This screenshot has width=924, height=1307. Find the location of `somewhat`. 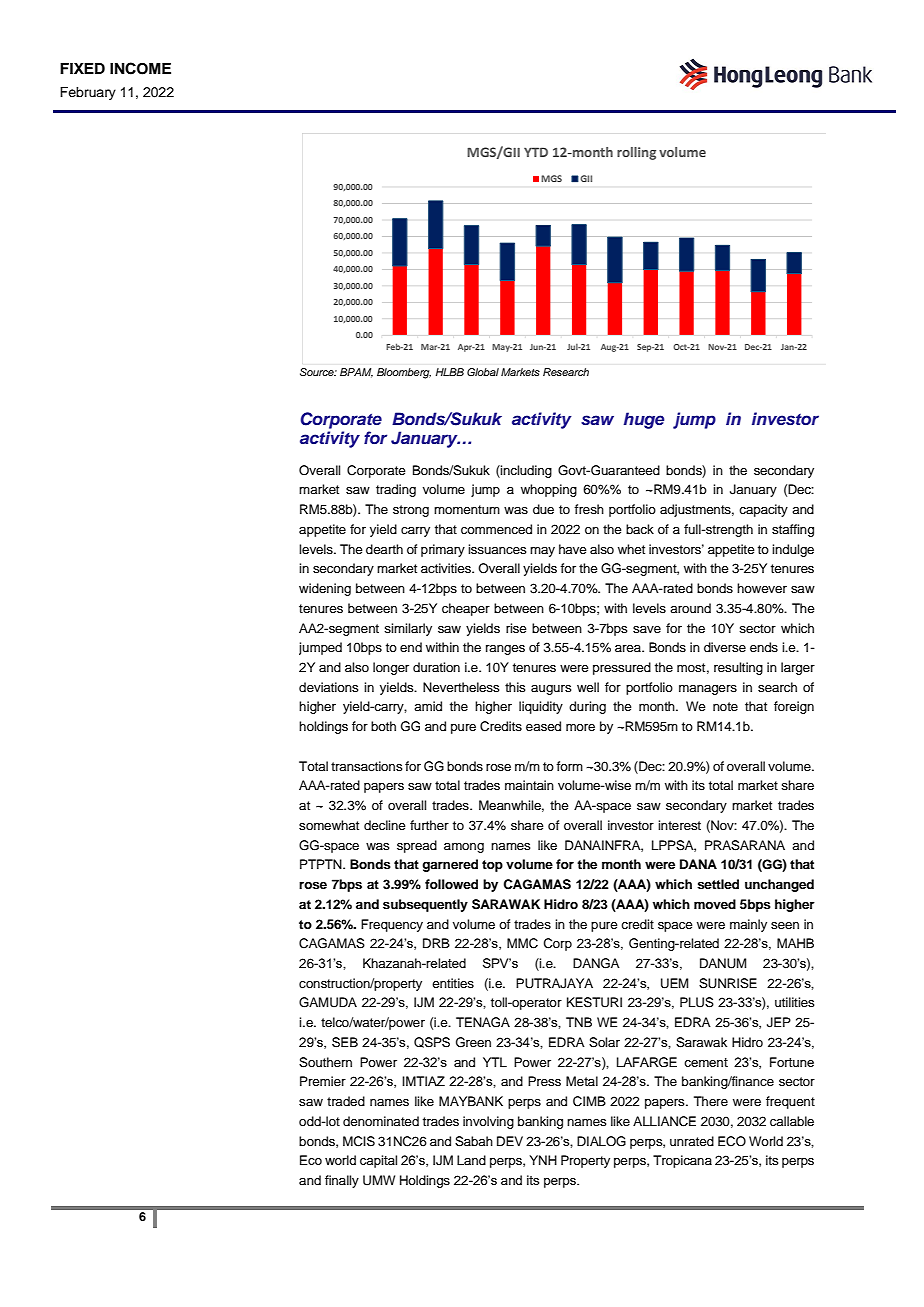

somewhat is located at coordinates (329, 825).
